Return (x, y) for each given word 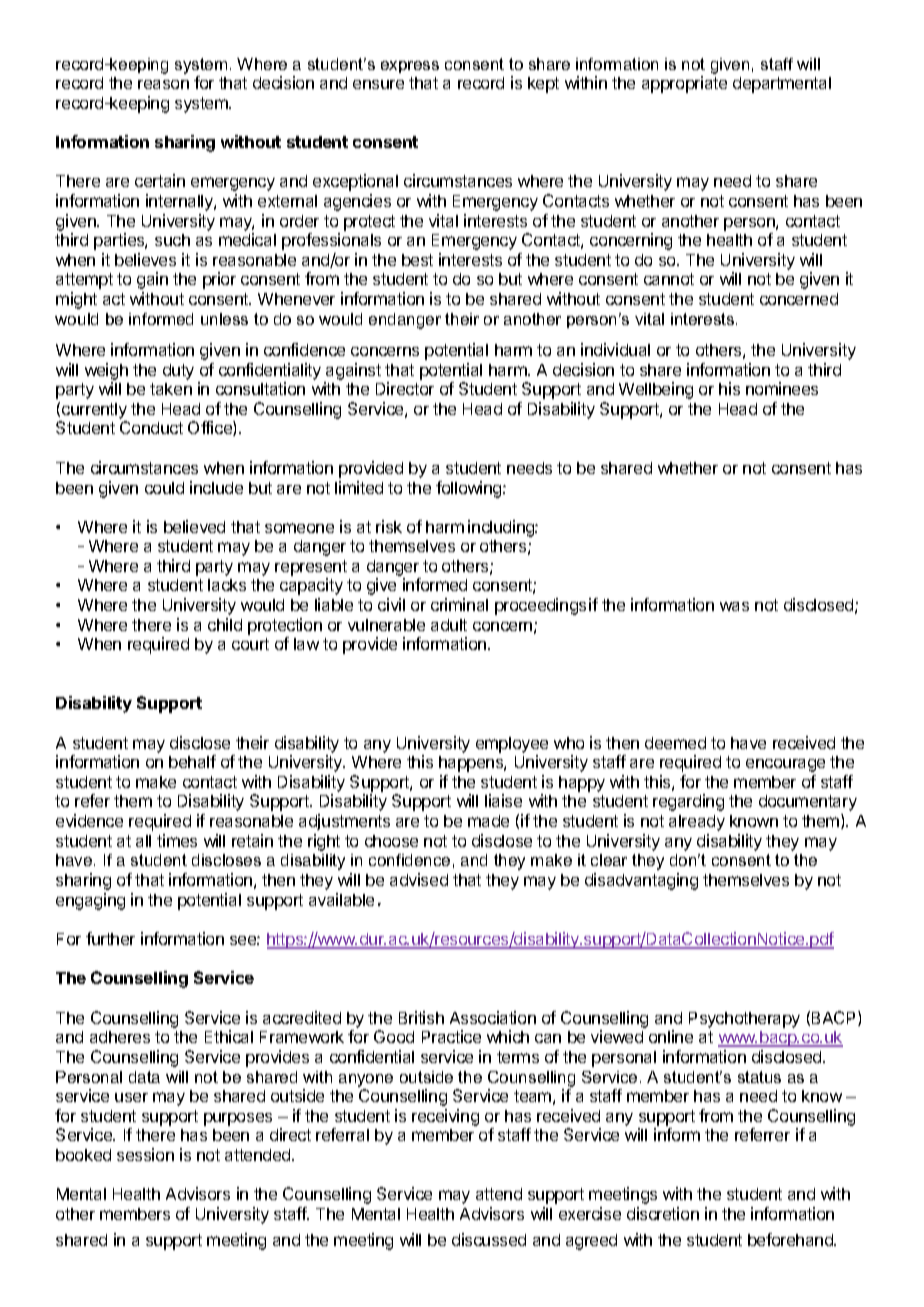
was (734, 606)
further (110, 938)
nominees (782, 388)
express (410, 67)
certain (160, 180)
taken (171, 389)
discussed (489, 1239)
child (225, 624)
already (697, 823)
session (145, 1154)
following (470, 489)
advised (419, 879)
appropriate (684, 84)
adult (449, 625)
